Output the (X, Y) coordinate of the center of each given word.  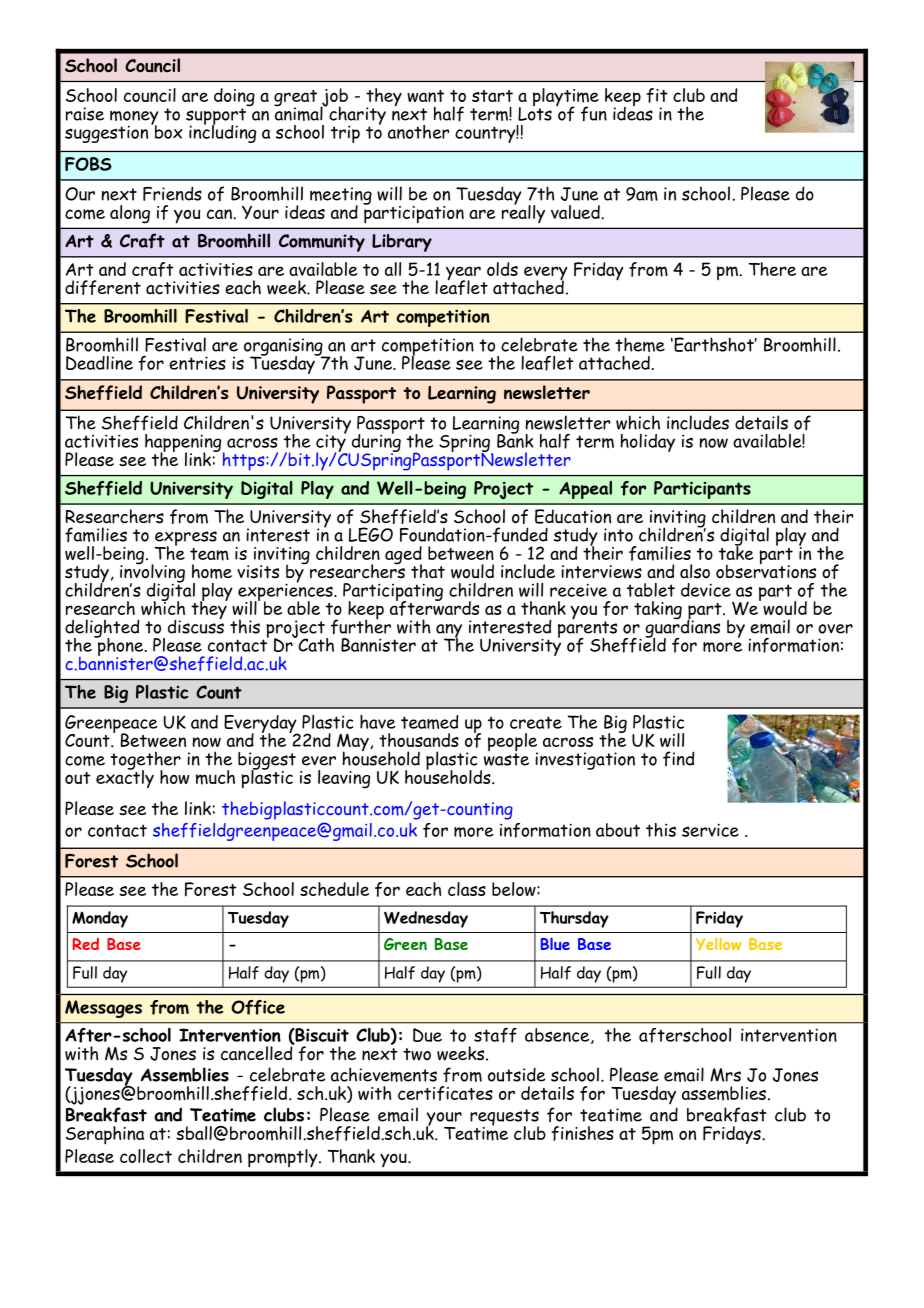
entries (197, 363)
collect (146, 1156)
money (134, 119)
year (463, 274)
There (772, 269)
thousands (419, 740)
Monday (100, 919)
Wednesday (426, 919)
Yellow (718, 944)
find (678, 758)
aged (403, 556)
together (145, 761)
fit (657, 95)
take (736, 551)
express (186, 539)
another (418, 132)
